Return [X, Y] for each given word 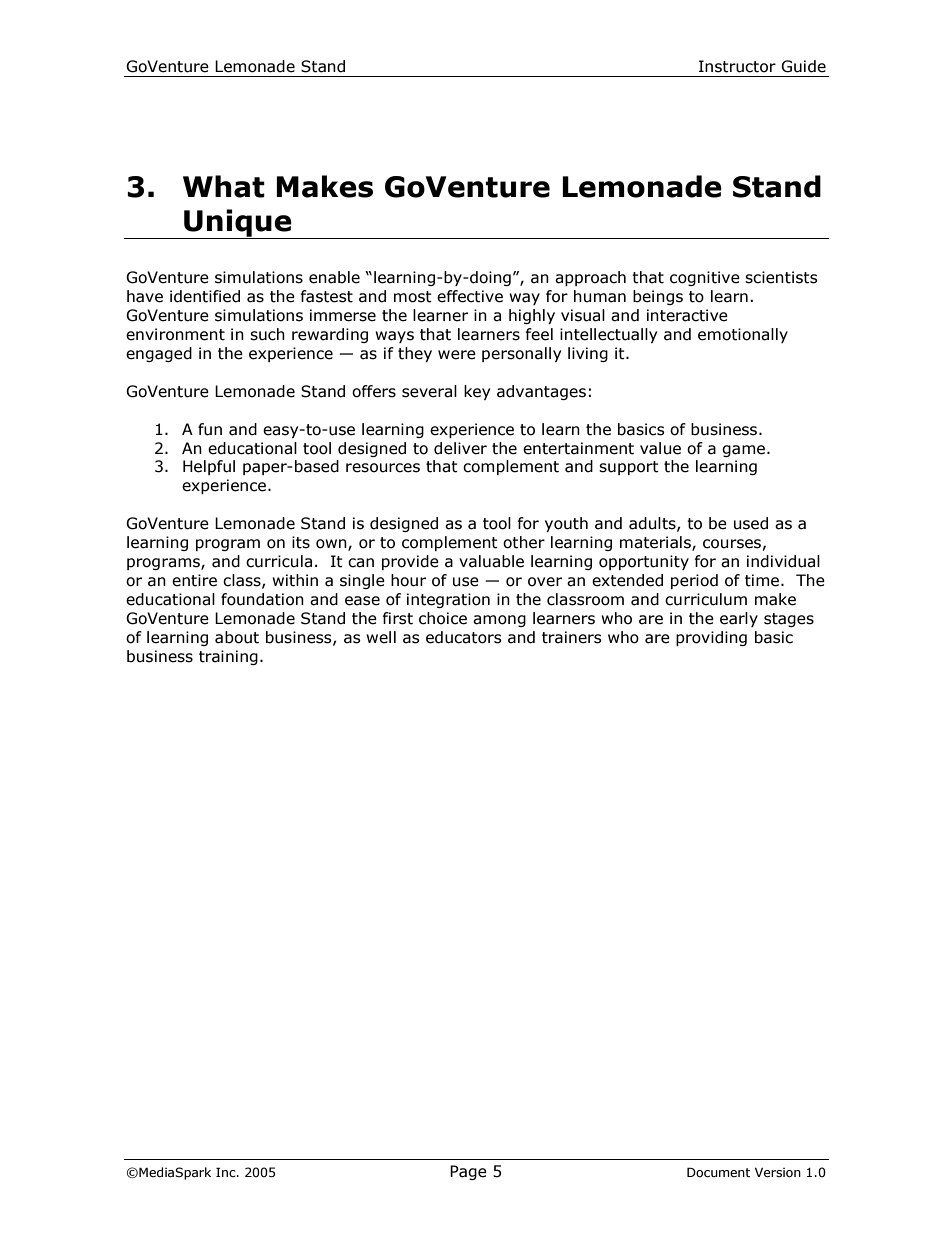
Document [718, 1172]
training [228, 657]
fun [210, 429]
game [743, 451]
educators [464, 637]
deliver [460, 448]
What [224, 186]
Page [468, 1172]
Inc [227, 1172]
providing [711, 638]
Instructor [737, 66]
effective [470, 296]
